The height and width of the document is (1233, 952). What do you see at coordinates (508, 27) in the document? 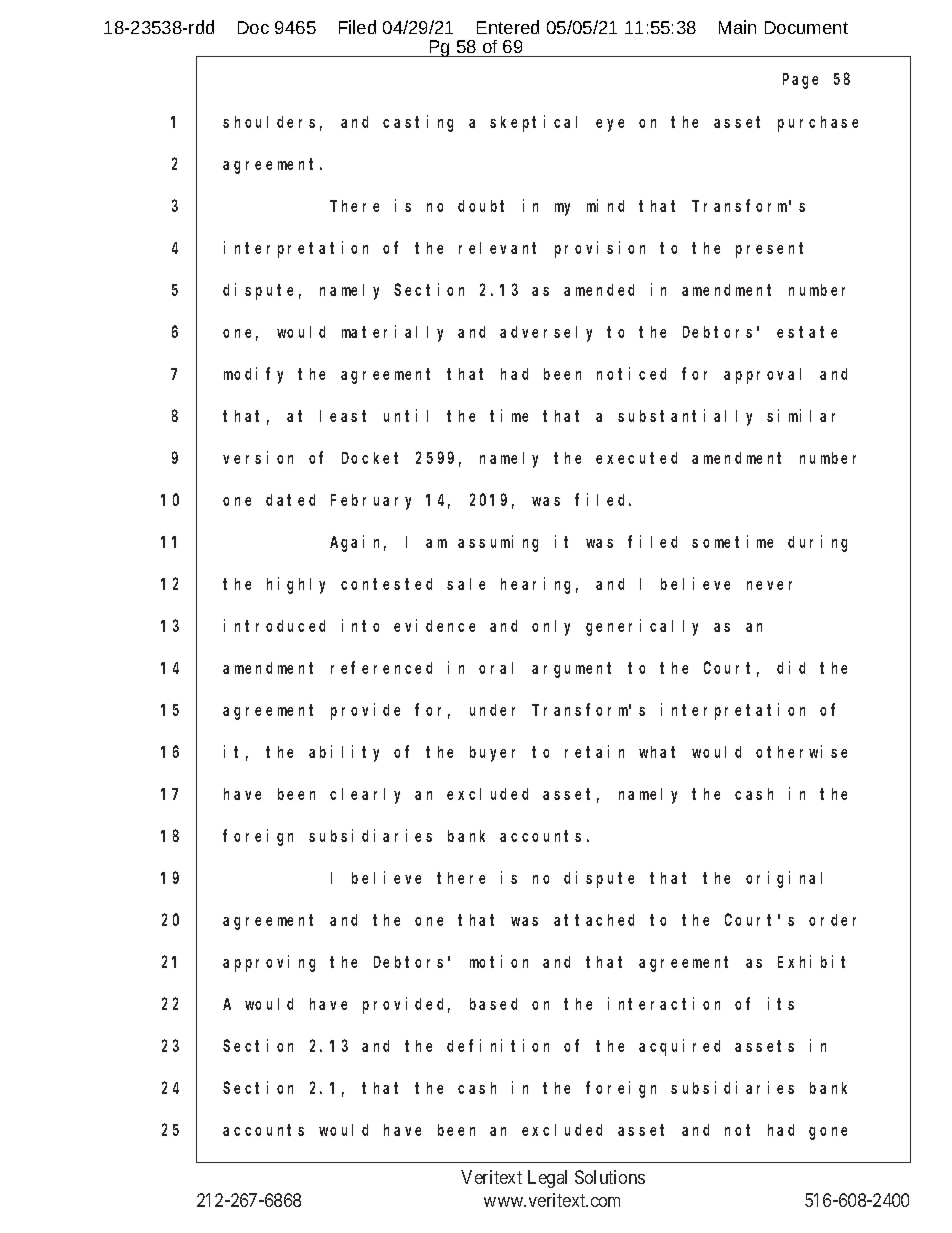
I see `Entered` at bounding box center [508, 27].
